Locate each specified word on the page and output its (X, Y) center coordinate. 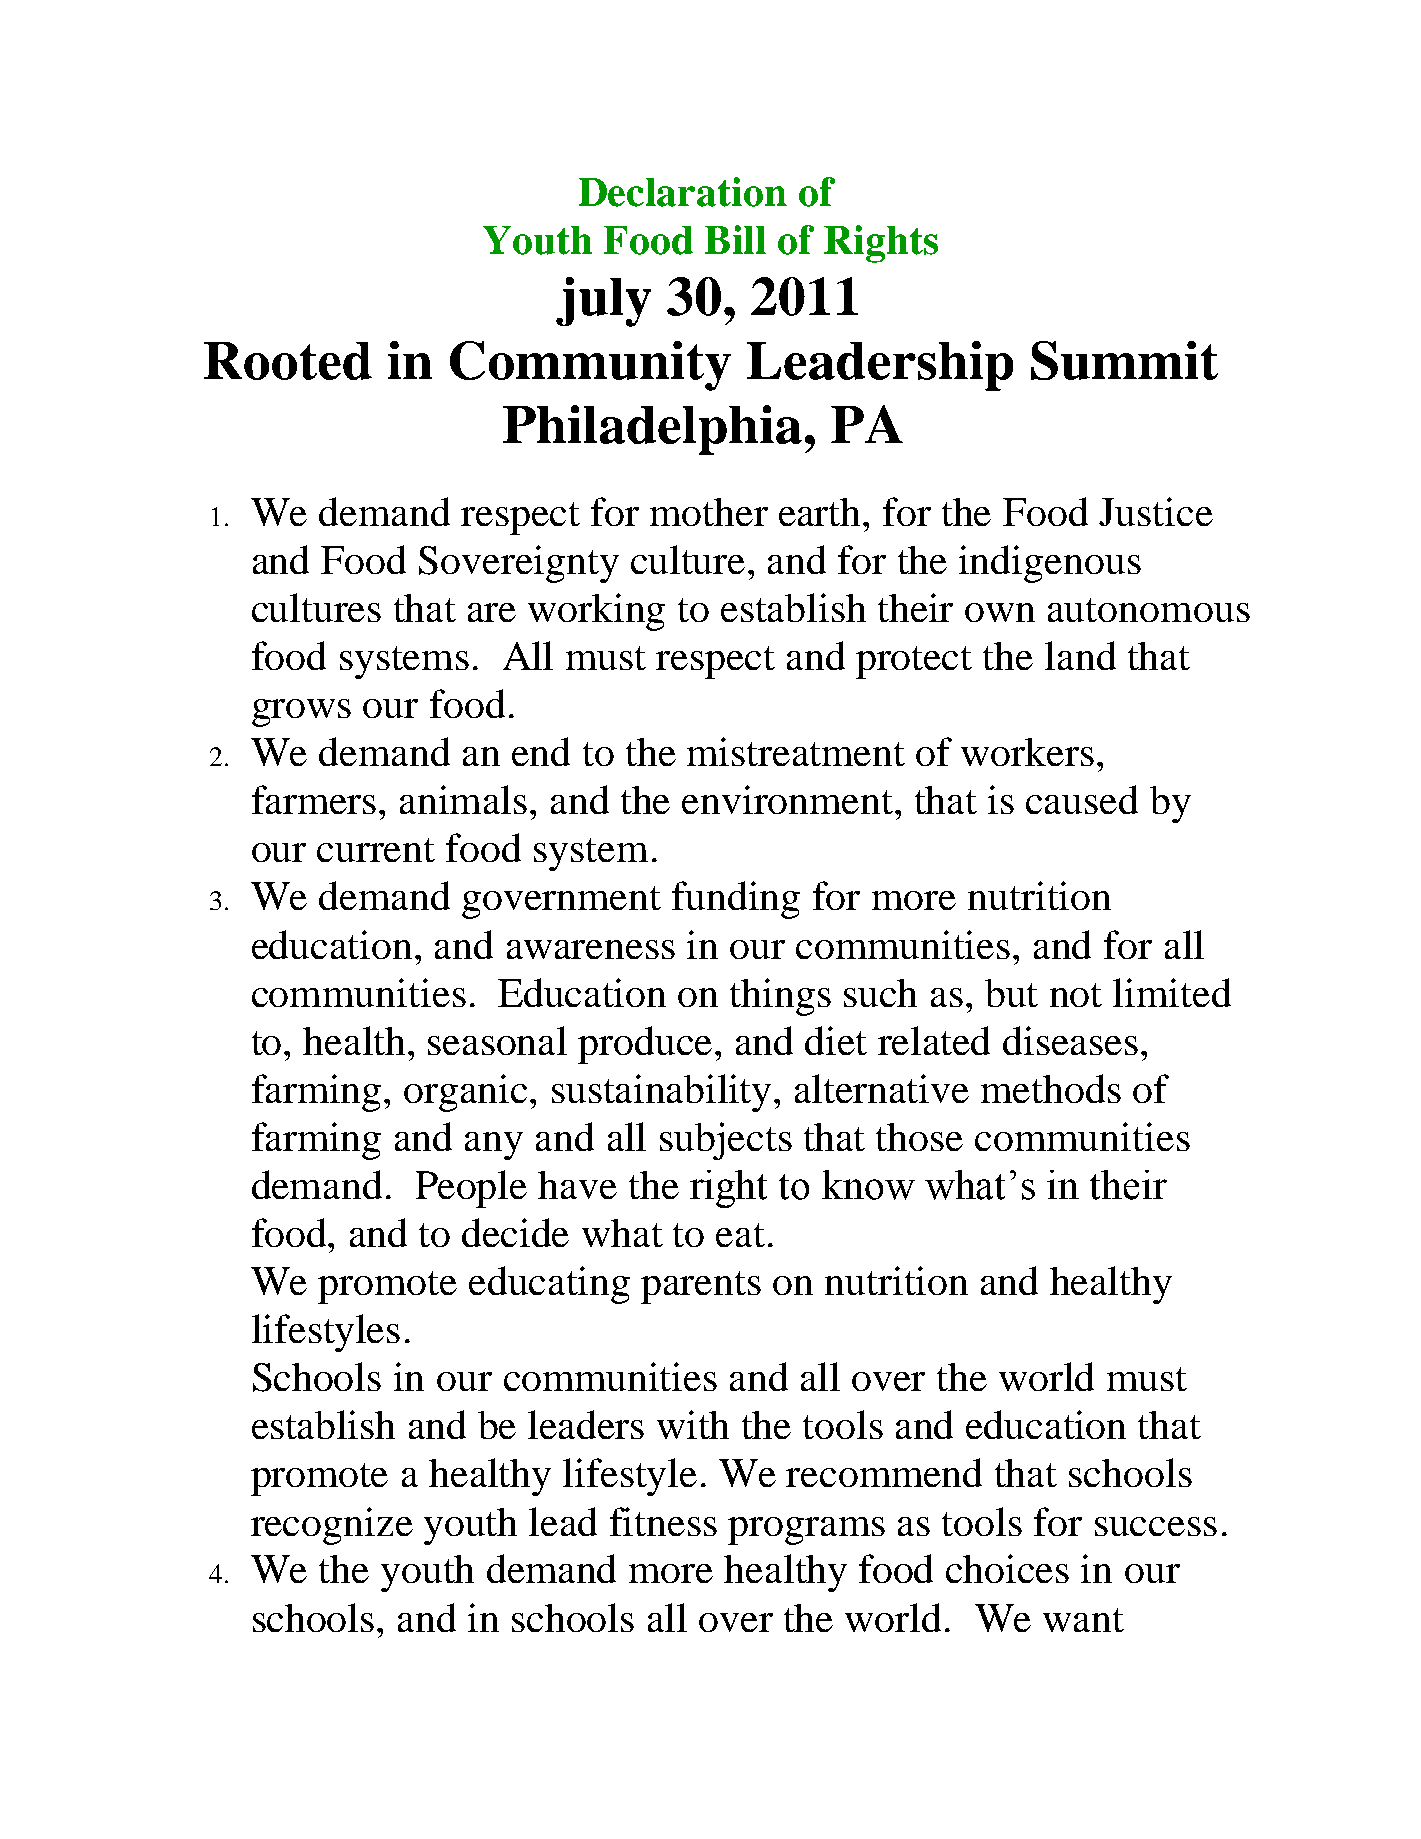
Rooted (288, 361)
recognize (332, 1526)
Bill (735, 239)
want (1083, 1620)
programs (806, 1531)
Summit (1124, 360)
